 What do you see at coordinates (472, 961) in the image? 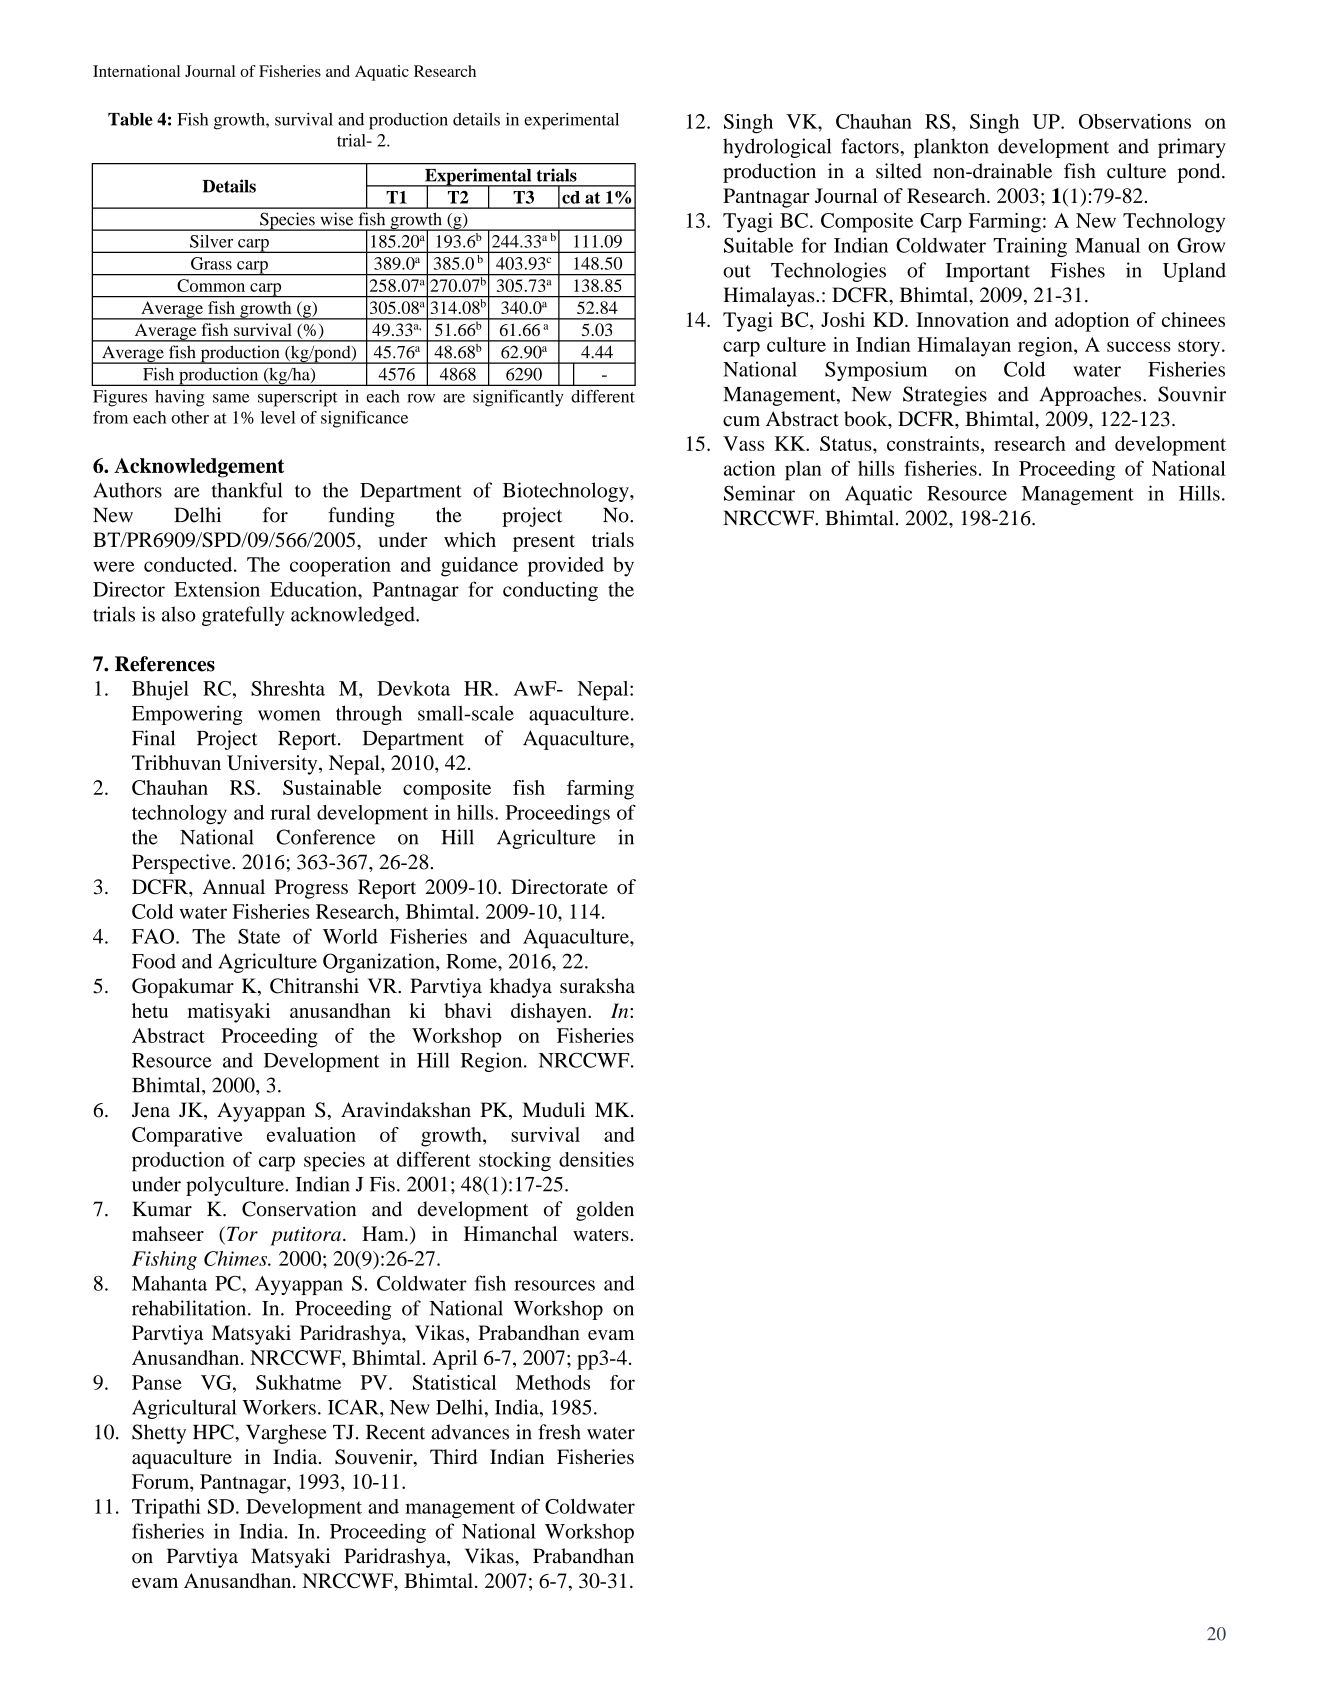
I see `Rome` at bounding box center [472, 961].
